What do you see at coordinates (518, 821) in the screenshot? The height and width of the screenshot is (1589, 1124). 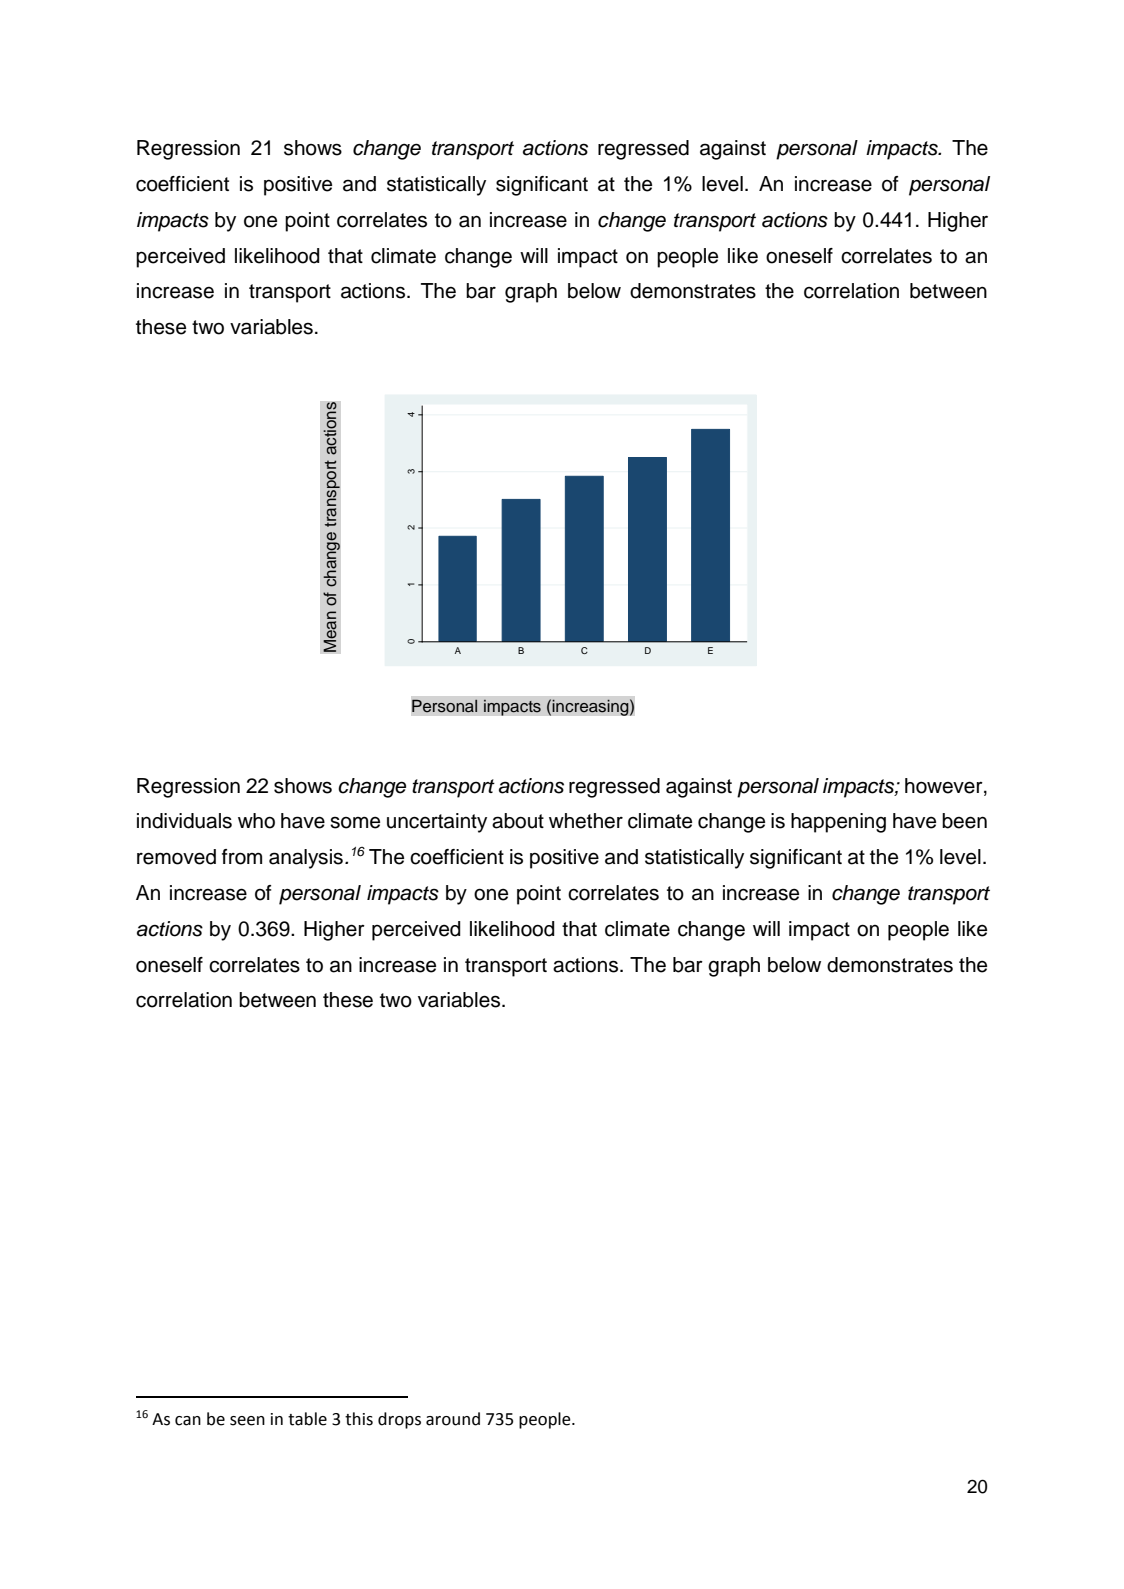 I see `about` at bounding box center [518, 821].
